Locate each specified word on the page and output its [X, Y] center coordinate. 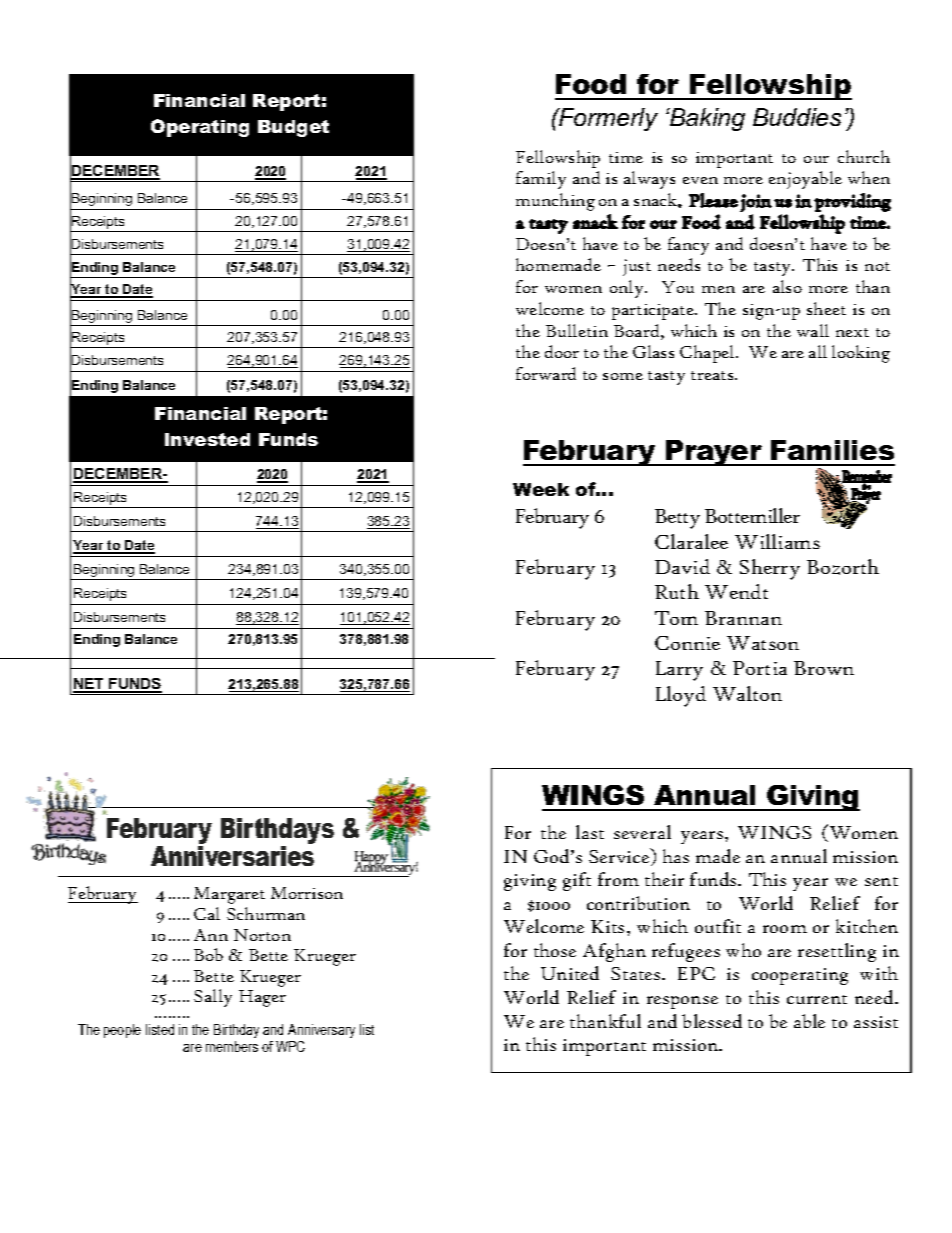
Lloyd [681, 696]
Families [832, 450]
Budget [293, 128]
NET [89, 685]
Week [541, 489]
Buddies [797, 117]
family [541, 180]
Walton [747, 693]
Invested [207, 439]
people [122, 1031]
